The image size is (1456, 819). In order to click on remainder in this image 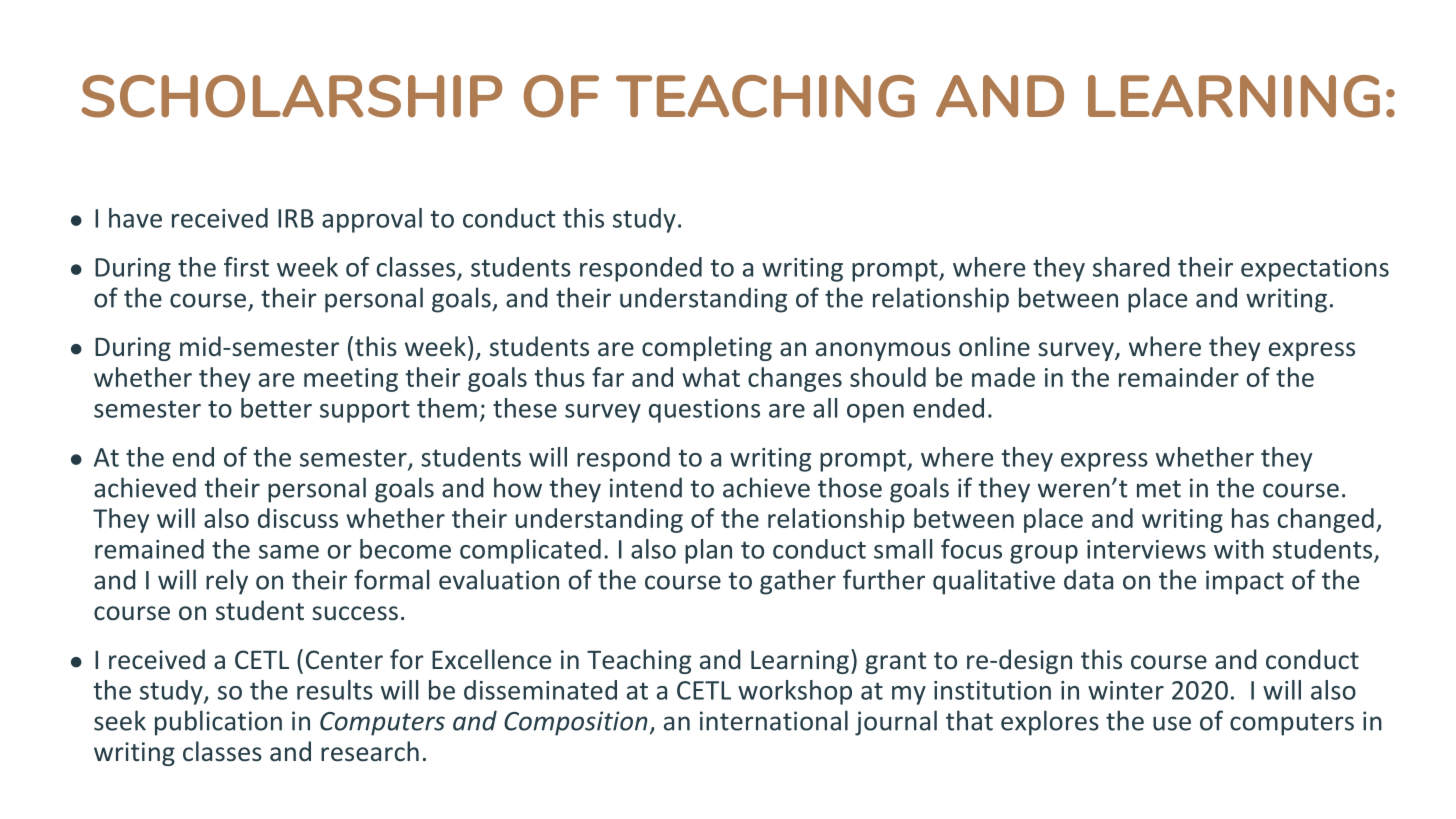, I will do `click(1179, 377)`.
